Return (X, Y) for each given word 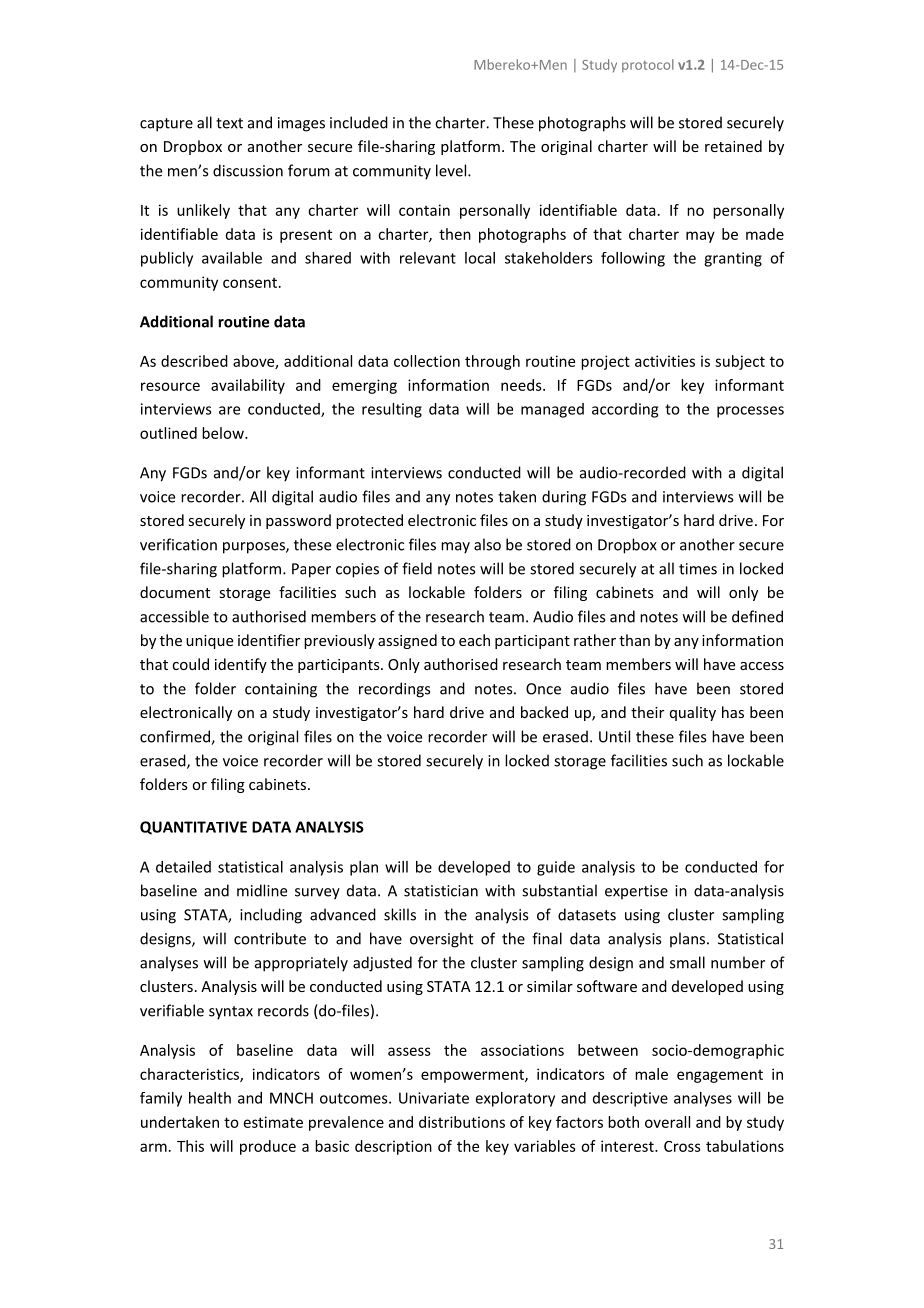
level (452, 170)
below (224, 433)
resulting (392, 410)
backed (544, 712)
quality (693, 713)
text (229, 123)
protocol (648, 66)
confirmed (176, 737)
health (210, 1098)
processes (750, 412)
